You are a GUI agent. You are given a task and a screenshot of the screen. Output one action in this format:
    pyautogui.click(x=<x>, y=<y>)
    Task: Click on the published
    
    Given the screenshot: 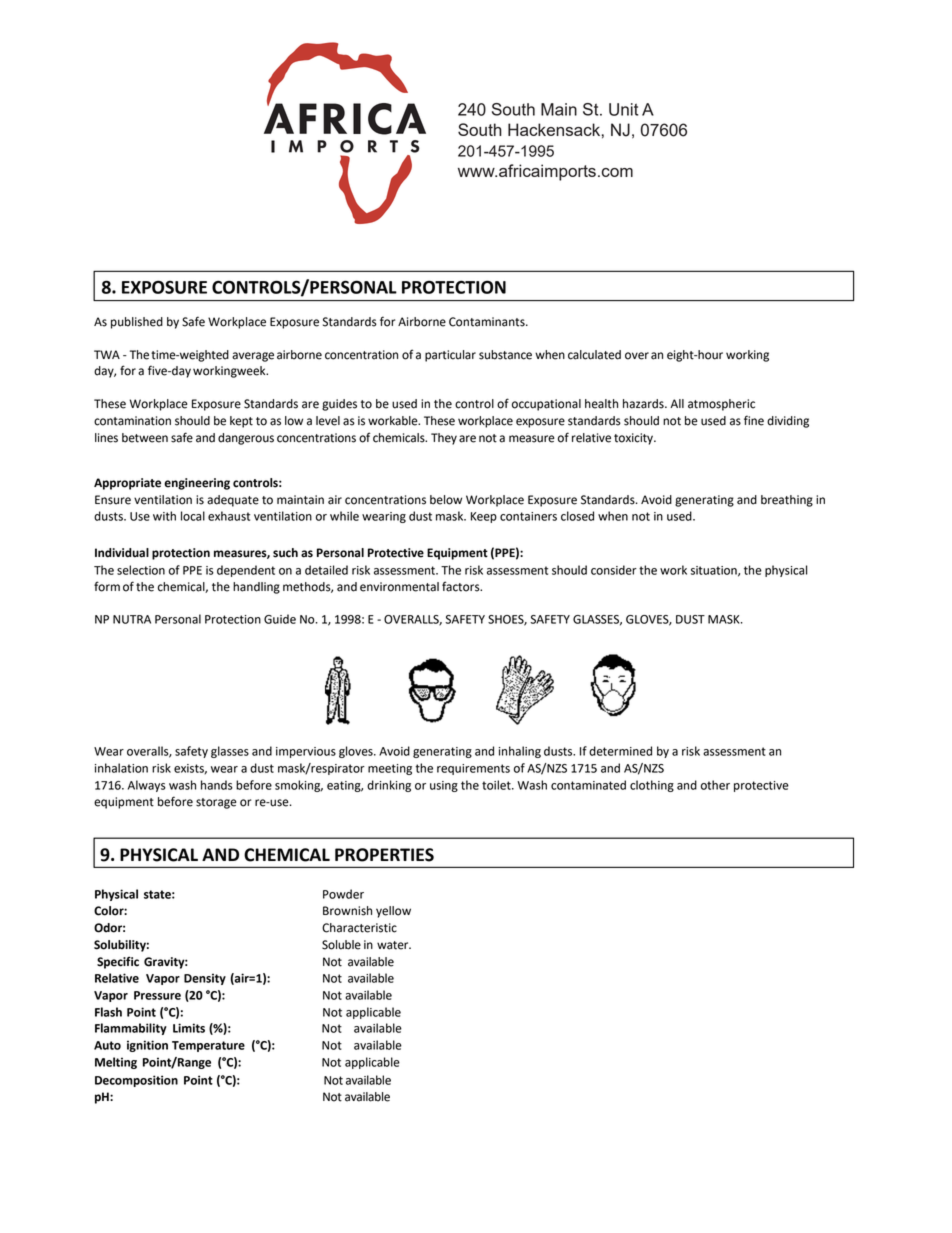 What is the action you would take?
    pyautogui.click(x=137, y=323)
